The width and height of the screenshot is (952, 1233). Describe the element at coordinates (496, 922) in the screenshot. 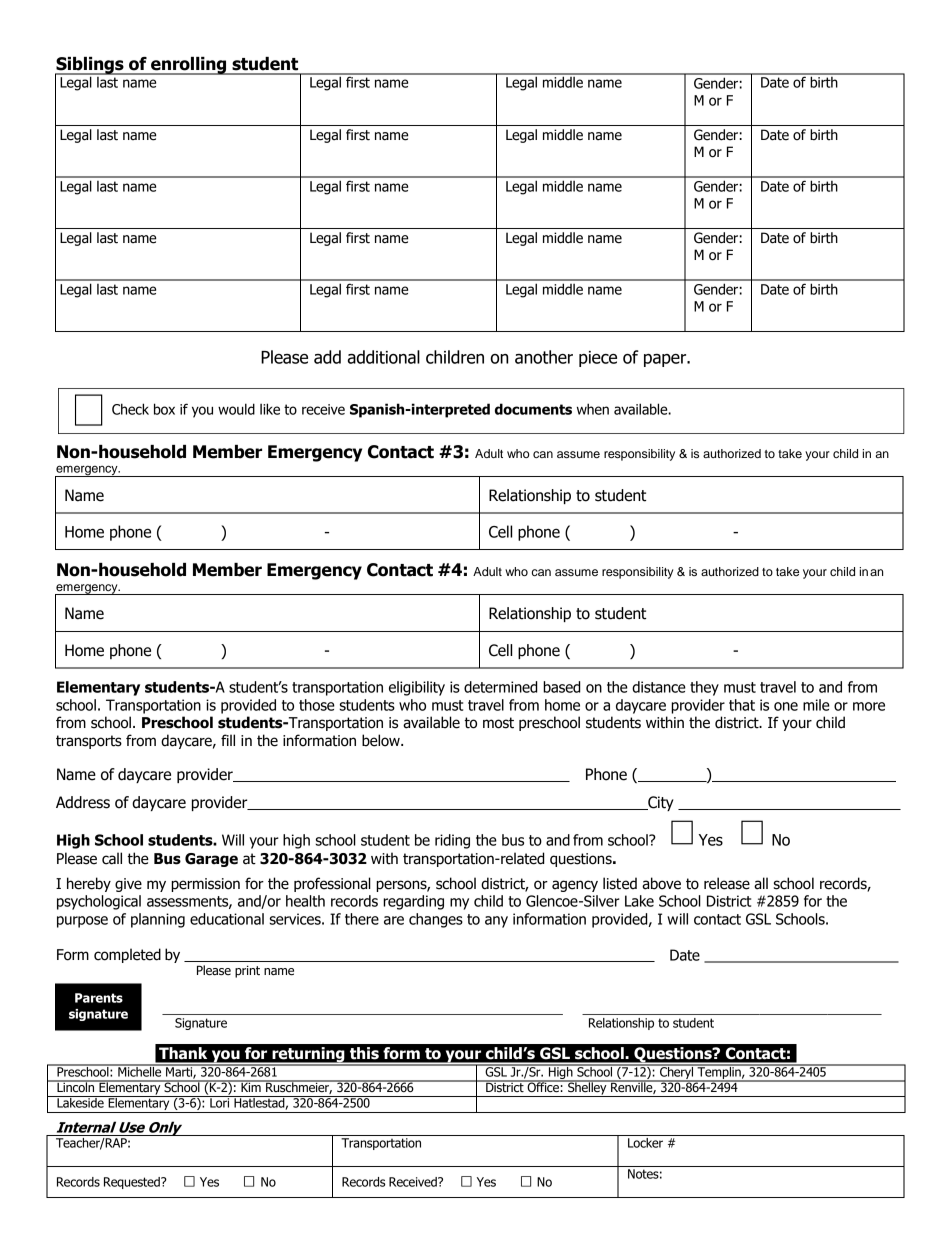

I see `any` at that location.
